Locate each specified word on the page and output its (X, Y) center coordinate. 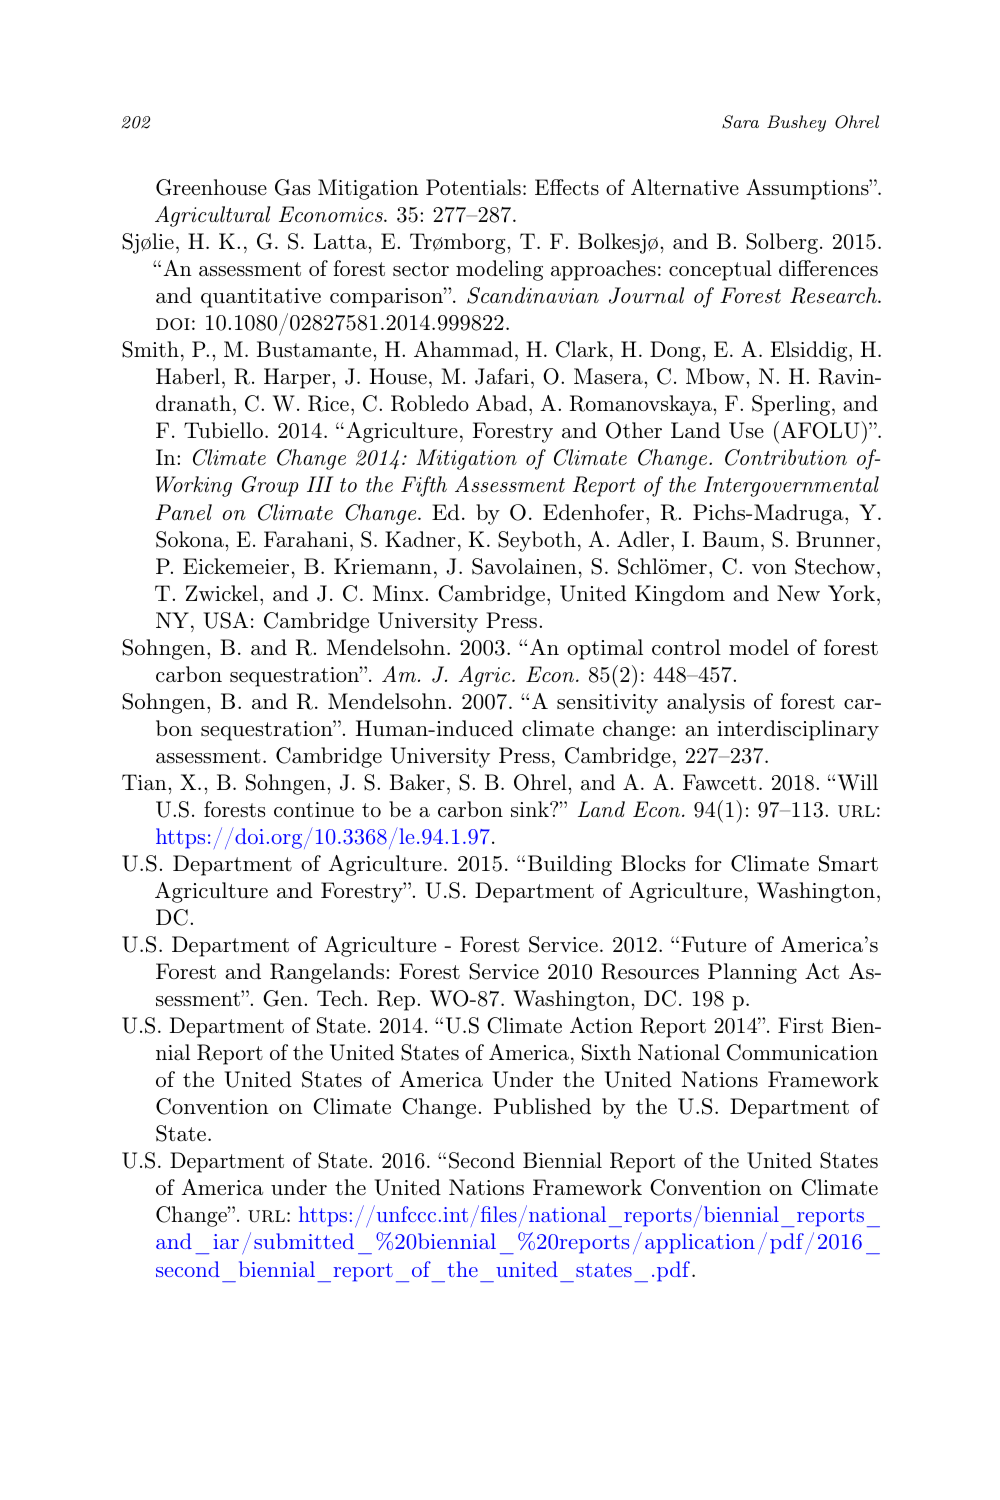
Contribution (786, 457)
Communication (802, 1052)
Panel (183, 512)
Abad (501, 403)
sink (531, 809)
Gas (292, 187)
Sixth (606, 1052)
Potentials (473, 187)
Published (542, 1106)
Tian (145, 782)
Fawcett (719, 782)
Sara (740, 122)
